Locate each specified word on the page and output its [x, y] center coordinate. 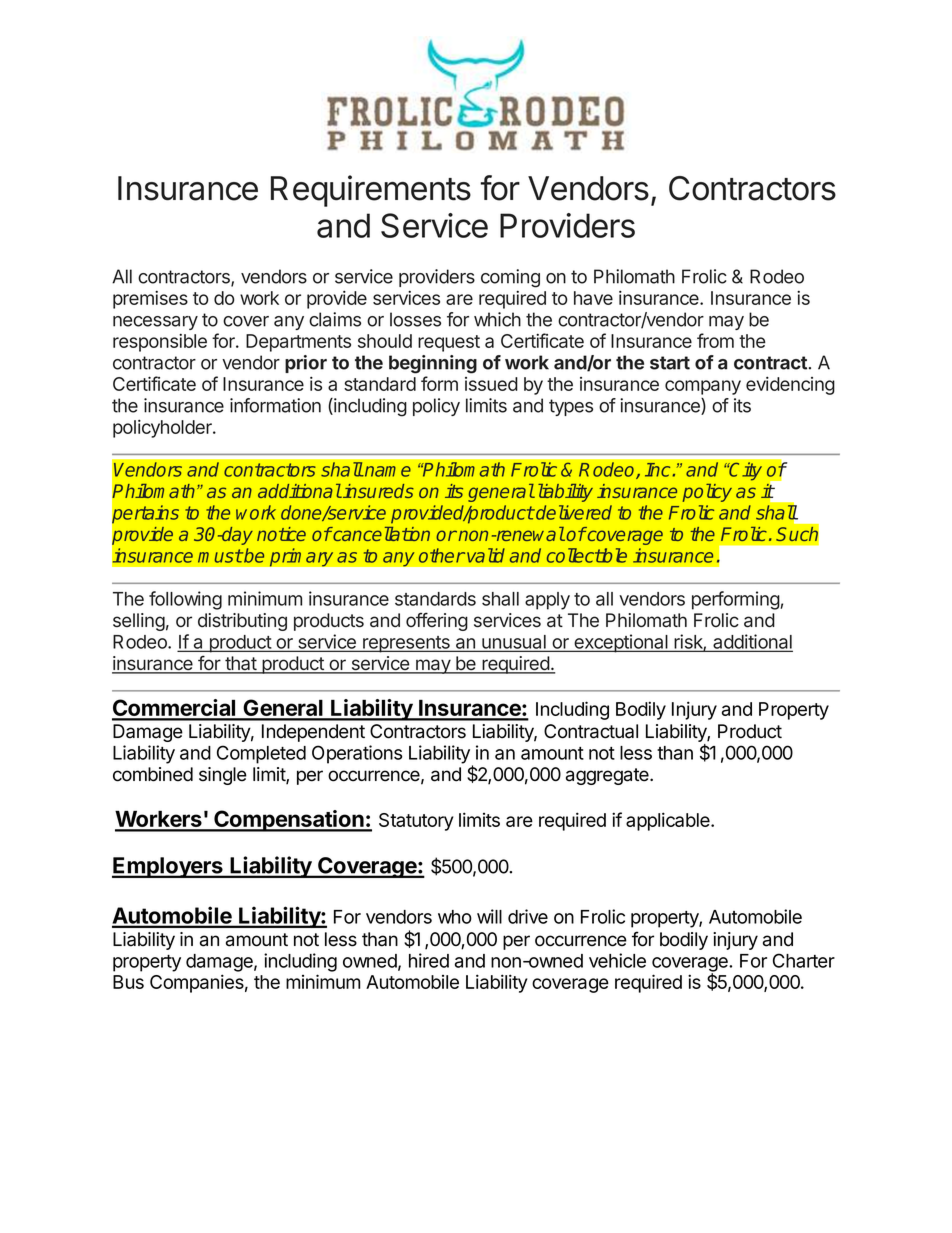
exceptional [621, 643]
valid [486, 555]
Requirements [371, 191]
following [185, 600]
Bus [128, 982]
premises [150, 300]
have [593, 298]
